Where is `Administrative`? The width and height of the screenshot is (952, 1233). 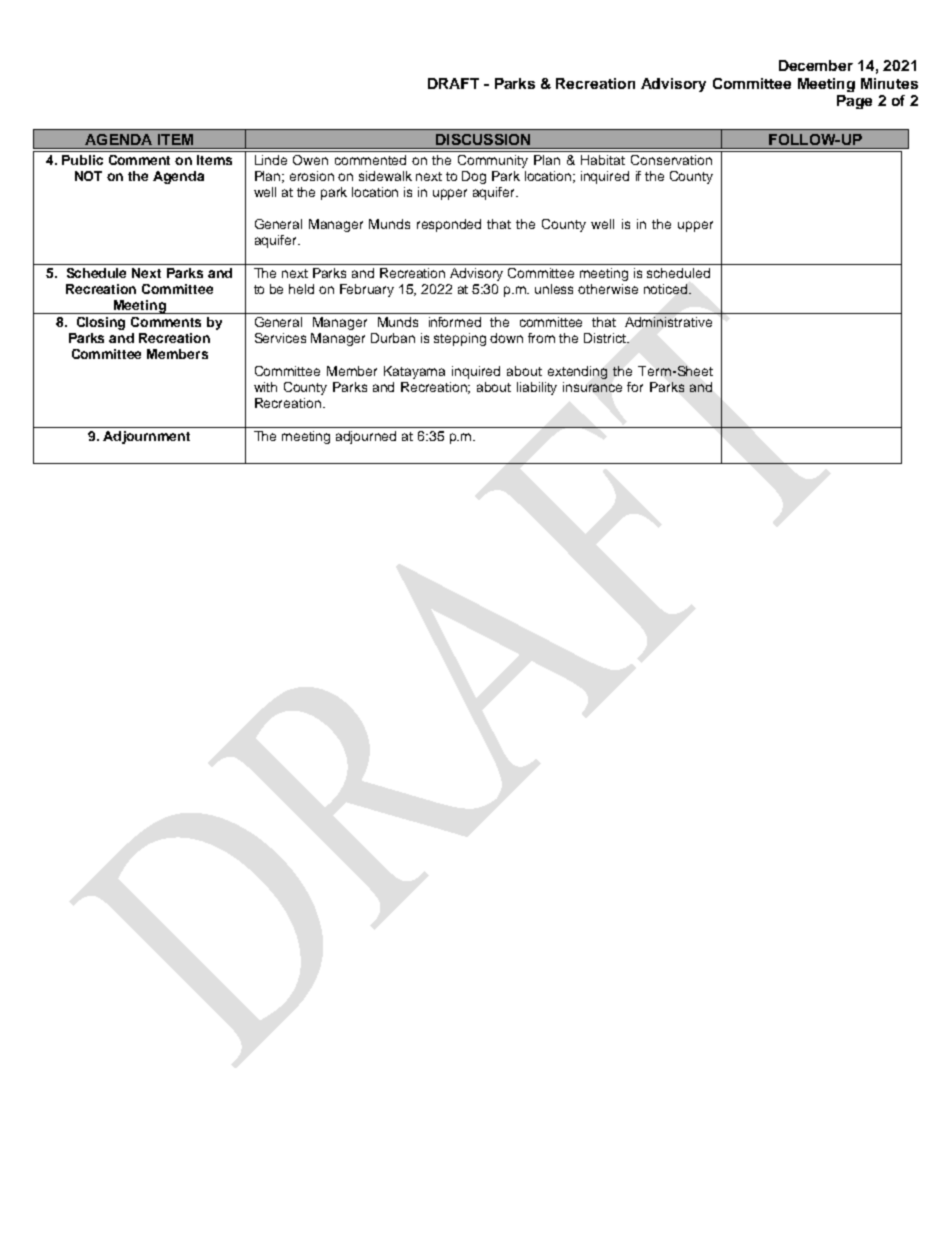
Administrative is located at coordinates (668, 322).
